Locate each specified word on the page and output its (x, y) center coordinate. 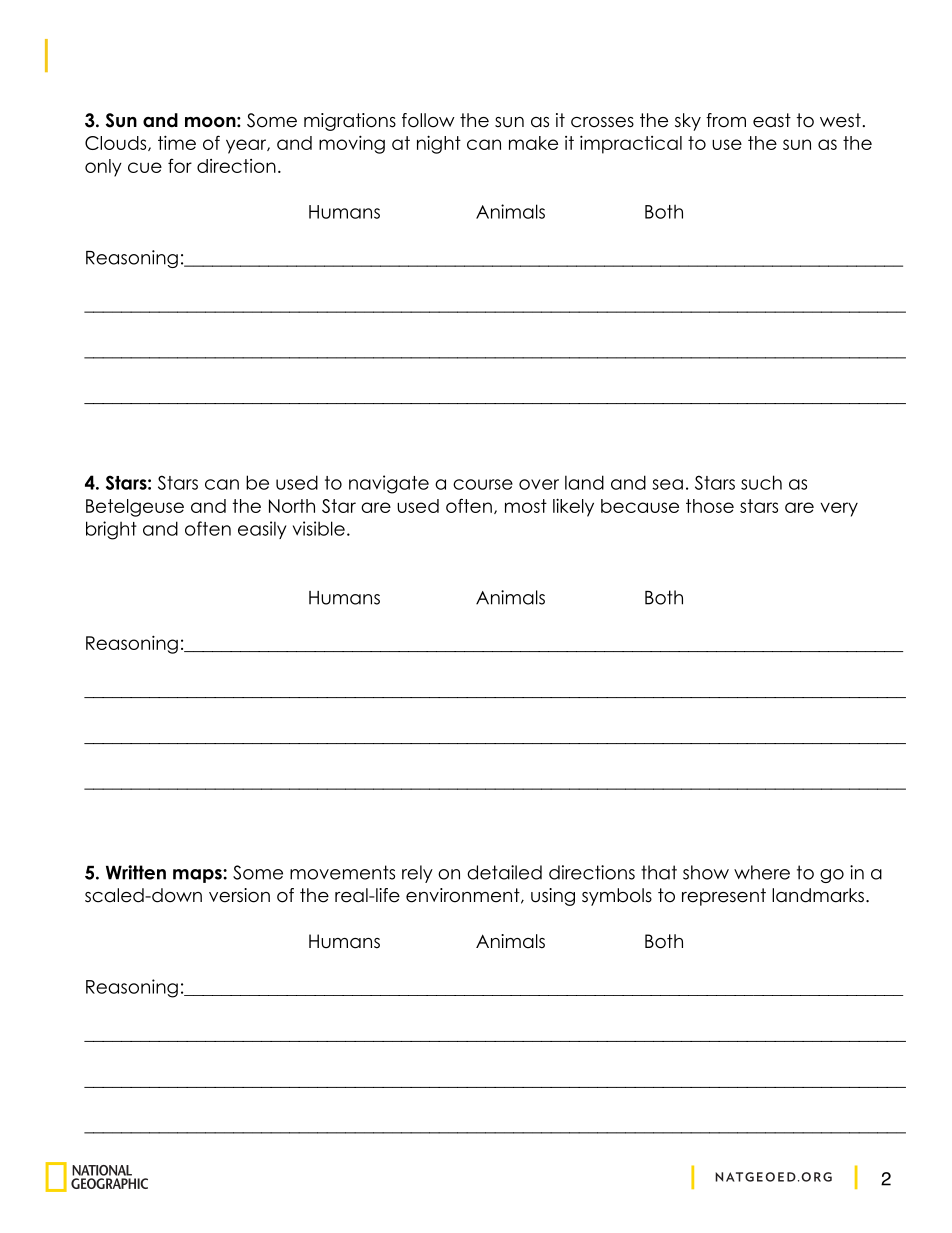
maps (198, 876)
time (177, 142)
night (439, 144)
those (710, 506)
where (762, 872)
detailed (504, 872)
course (483, 484)
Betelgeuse (135, 508)
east (772, 120)
